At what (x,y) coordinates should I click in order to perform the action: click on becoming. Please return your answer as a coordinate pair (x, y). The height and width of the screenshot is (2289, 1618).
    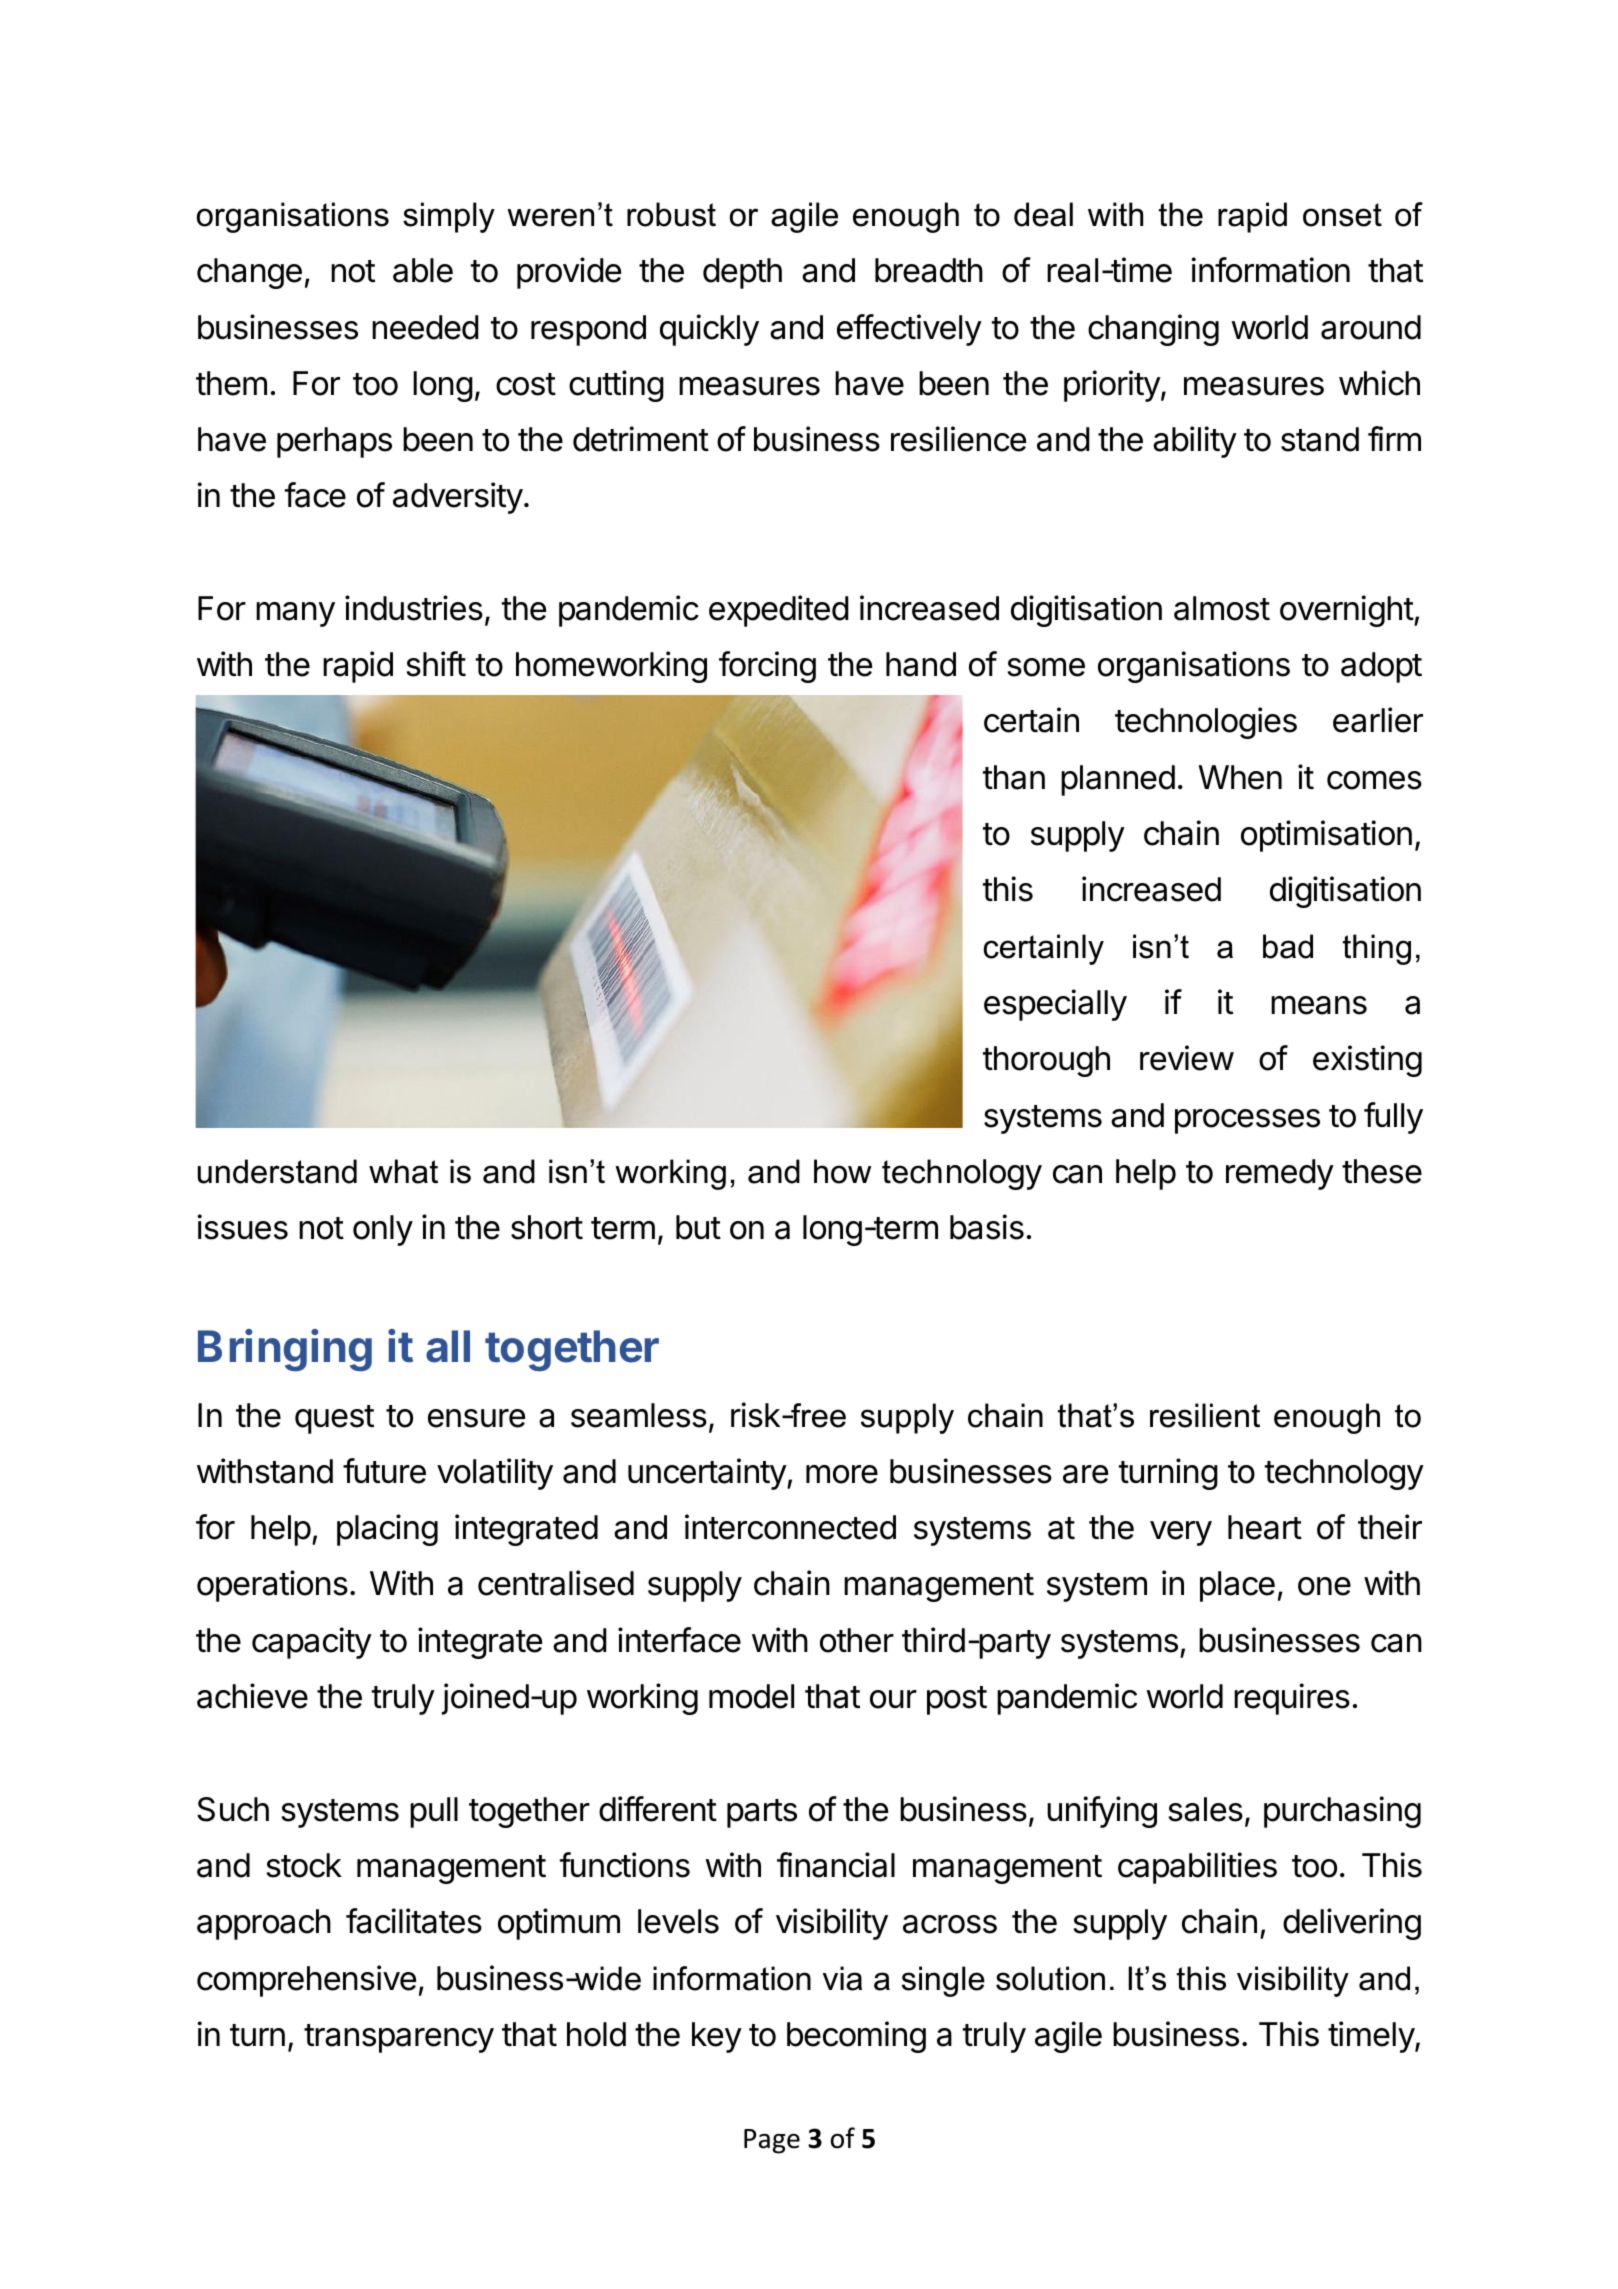
    Looking at the image, I should click on (856, 2037).
